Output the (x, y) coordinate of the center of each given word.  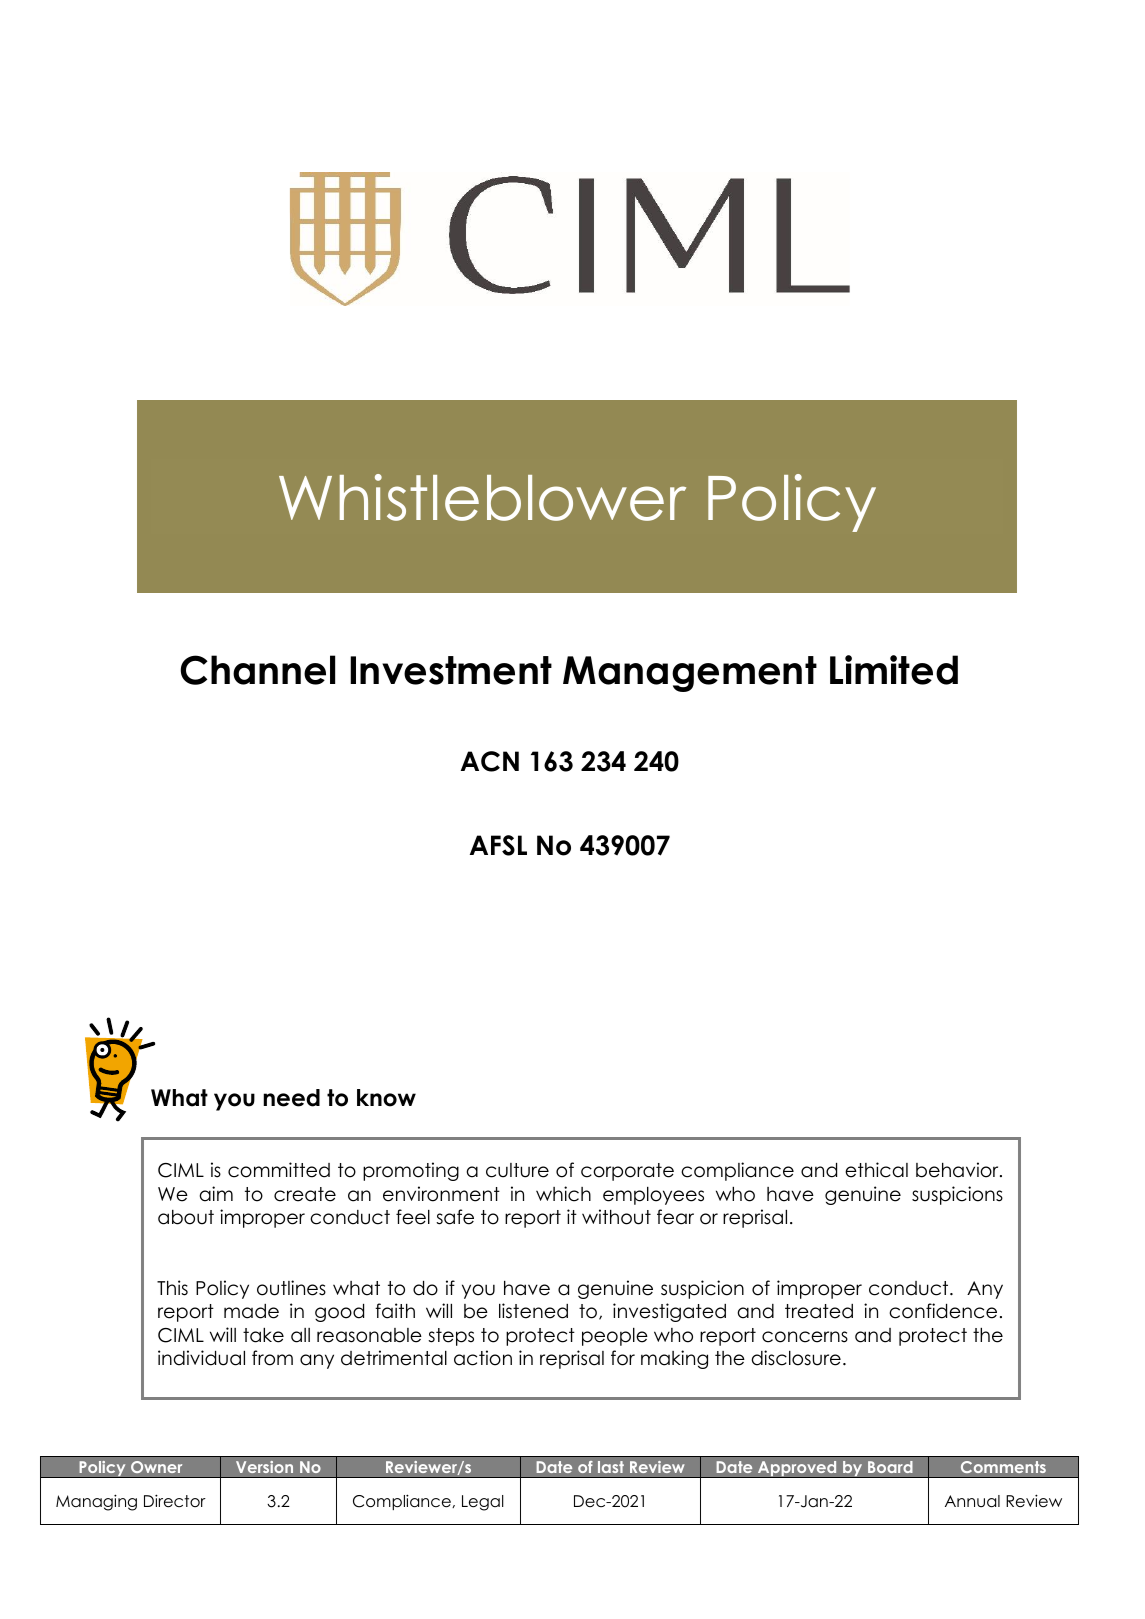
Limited (894, 670)
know (386, 1098)
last (611, 1467)
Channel (257, 670)
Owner (156, 1467)
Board (890, 1467)
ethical (876, 1170)
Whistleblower (482, 497)
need (291, 1098)
